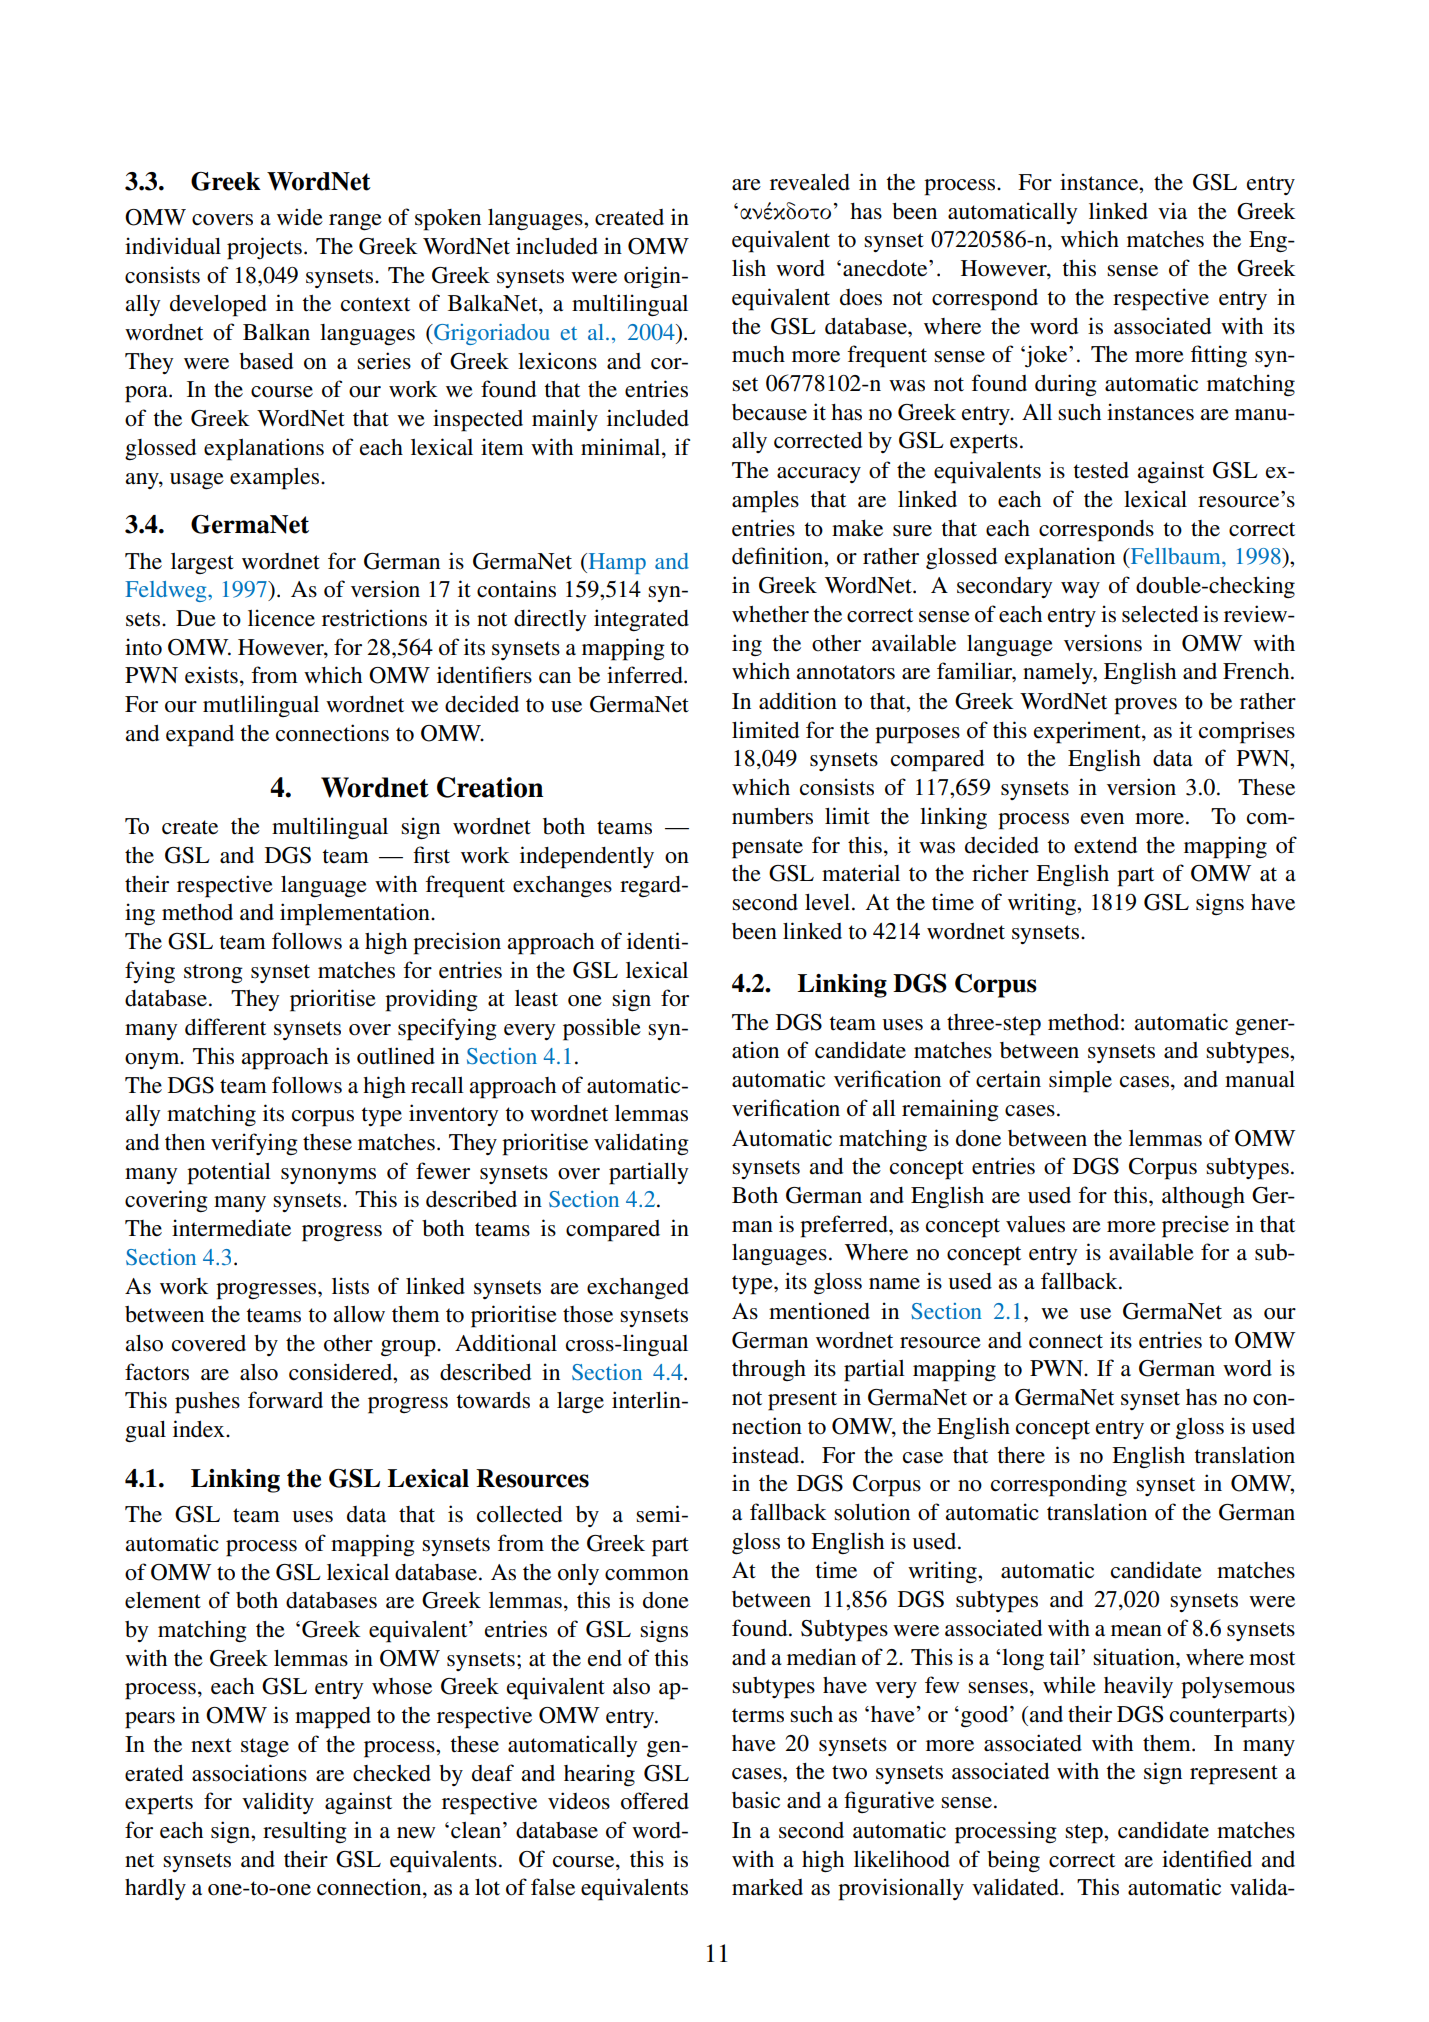  Describe the element at coordinates (1172, 210) in the document. I see `via` at that location.
